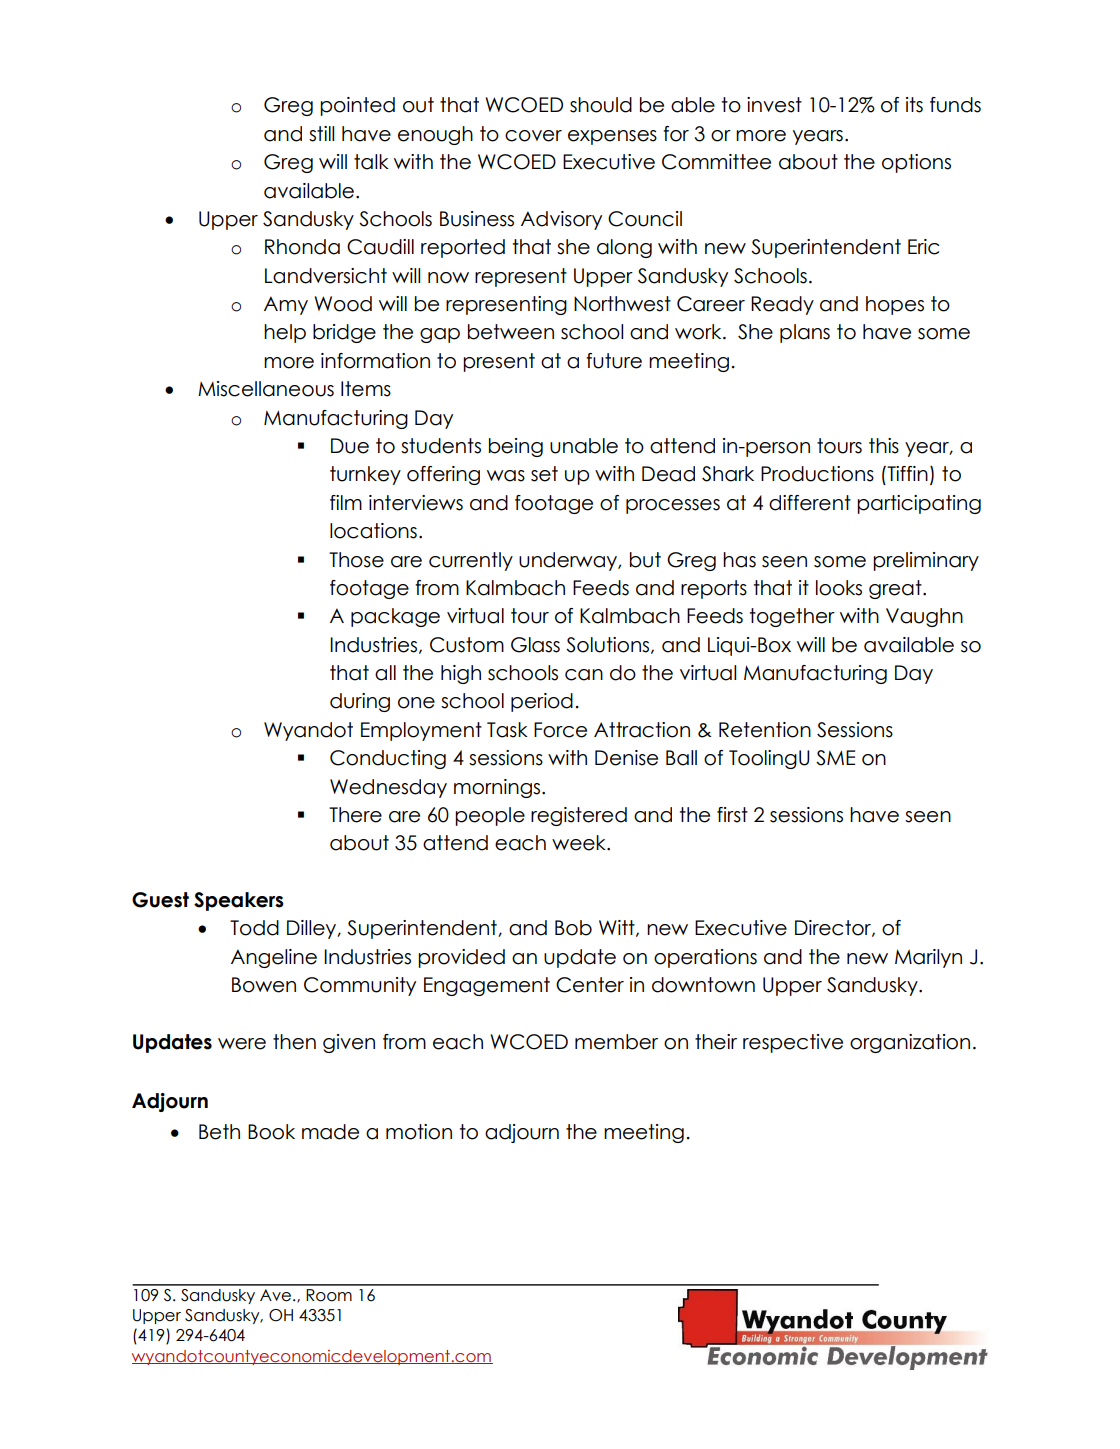  What do you see at coordinates (544, 474) in the screenshot?
I see `set` at bounding box center [544, 474].
